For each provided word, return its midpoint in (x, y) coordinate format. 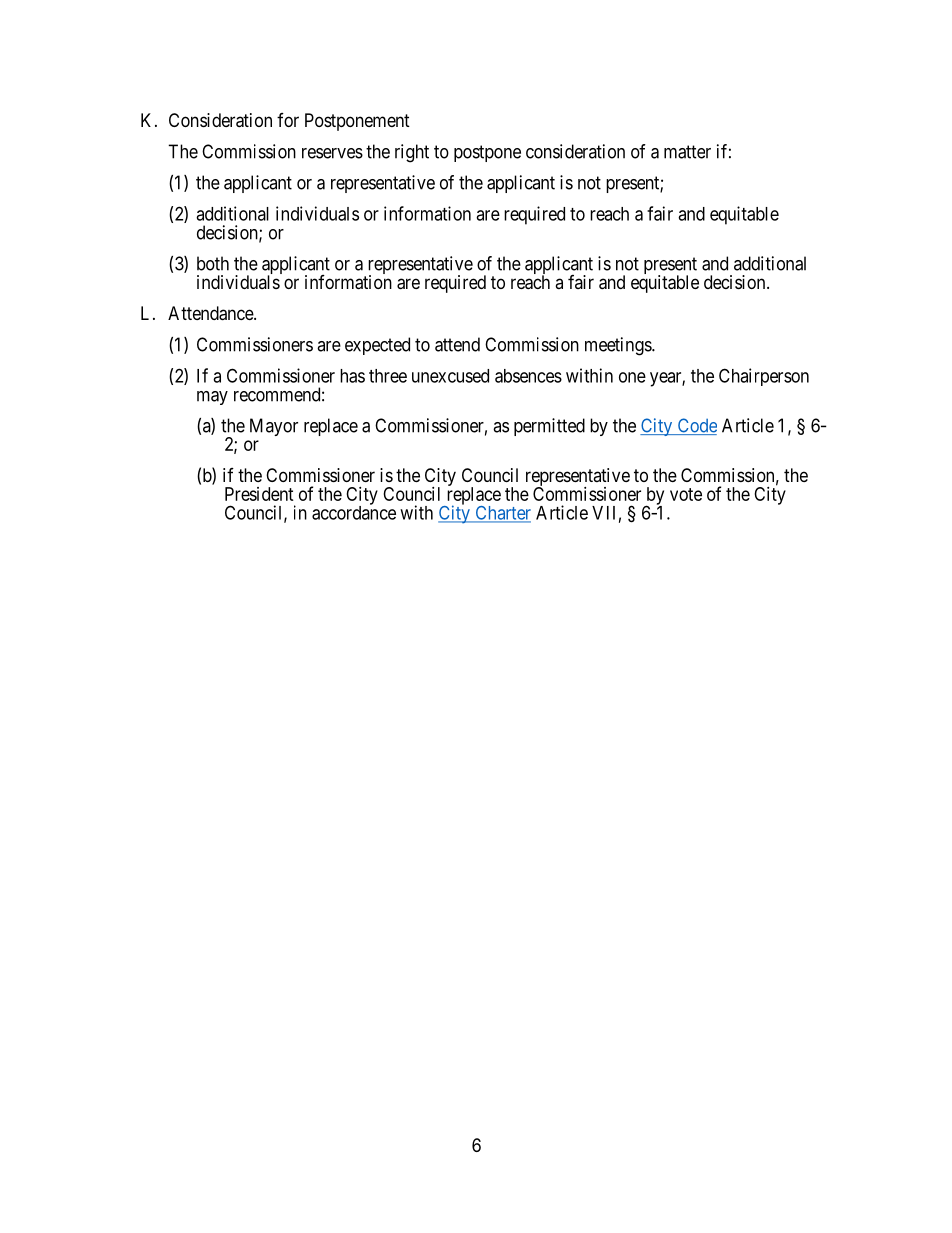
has (352, 376)
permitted (549, 427)
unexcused (450, 376)
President (259, 494)
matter (687, 152)
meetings (619, 346)
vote (686, 494)
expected (377, 346)
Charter (502, 514)
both (213, 263)
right (412, 153)
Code (696, 426)
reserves (332, 153)
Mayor (274, 427)
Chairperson (764, 377)
